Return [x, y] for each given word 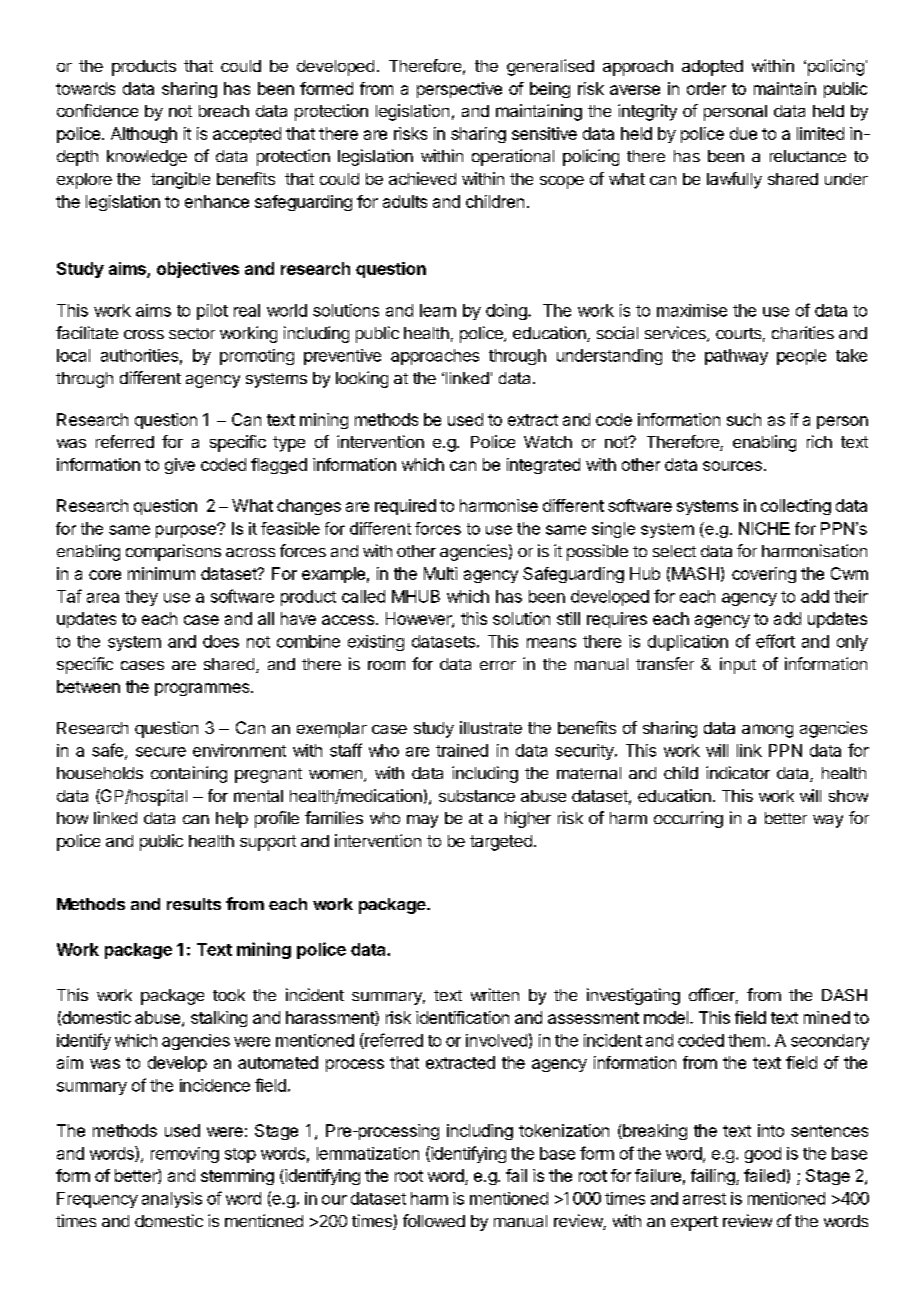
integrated [543, 466]
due [743, 133]
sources [732, 466]
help [232, 820]
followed [434, 1220]
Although [144, 135]
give [180, 466]
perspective [459, 90]
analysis [172, 1200]
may [422, 821]
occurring [688, 819]
